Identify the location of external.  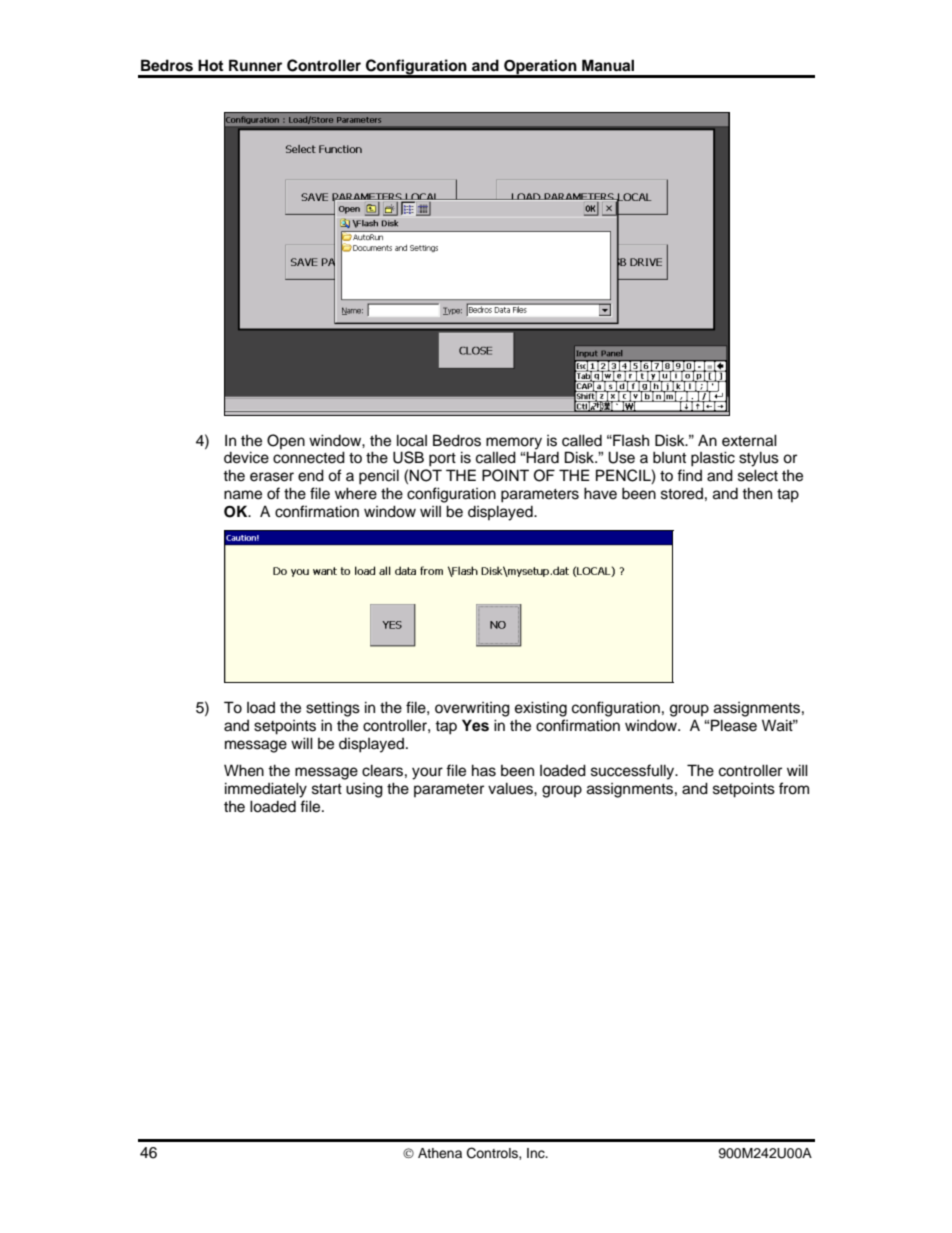
(749, 440).
